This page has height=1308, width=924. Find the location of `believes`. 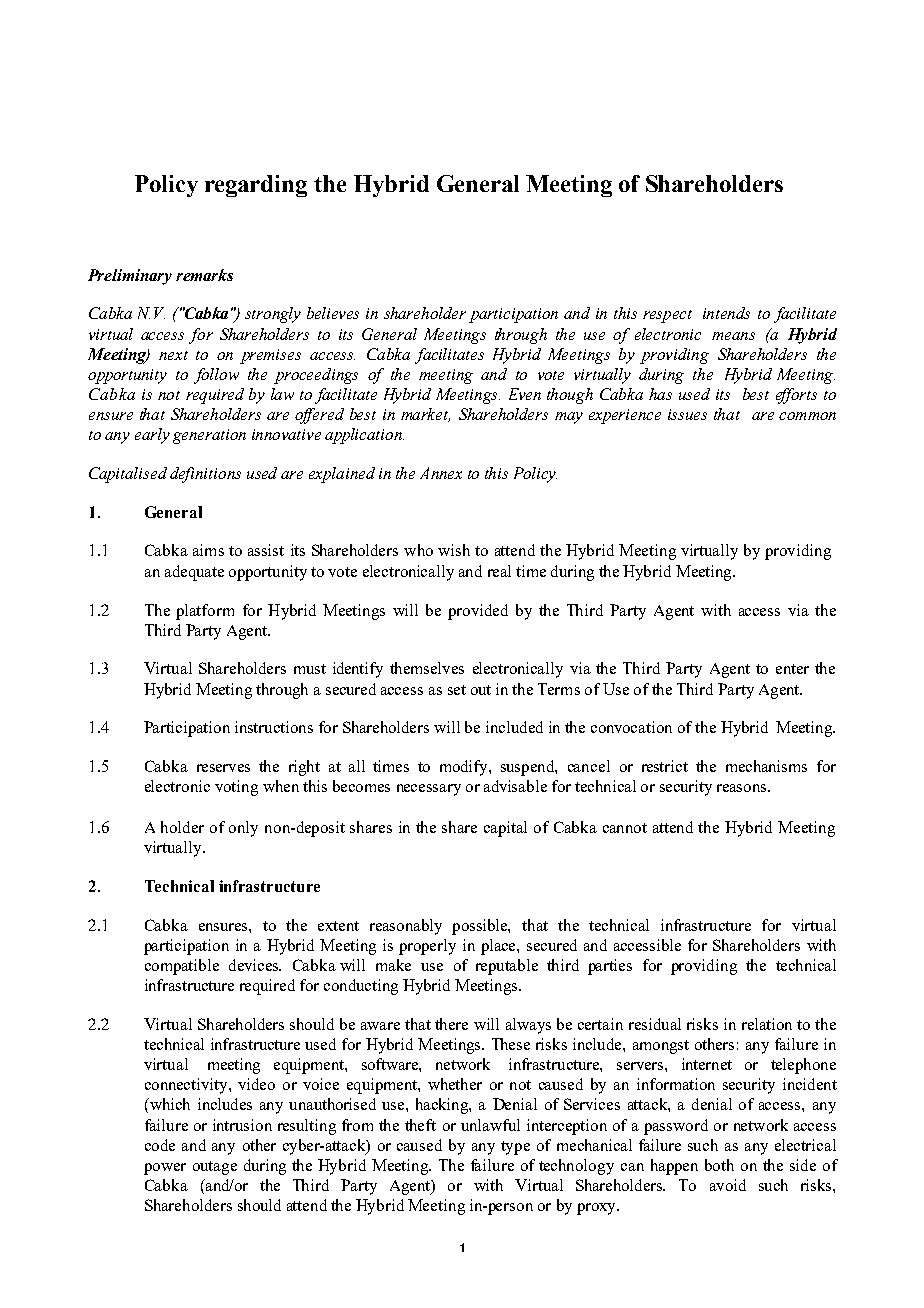

believes is located at coordinates (333, 313).
